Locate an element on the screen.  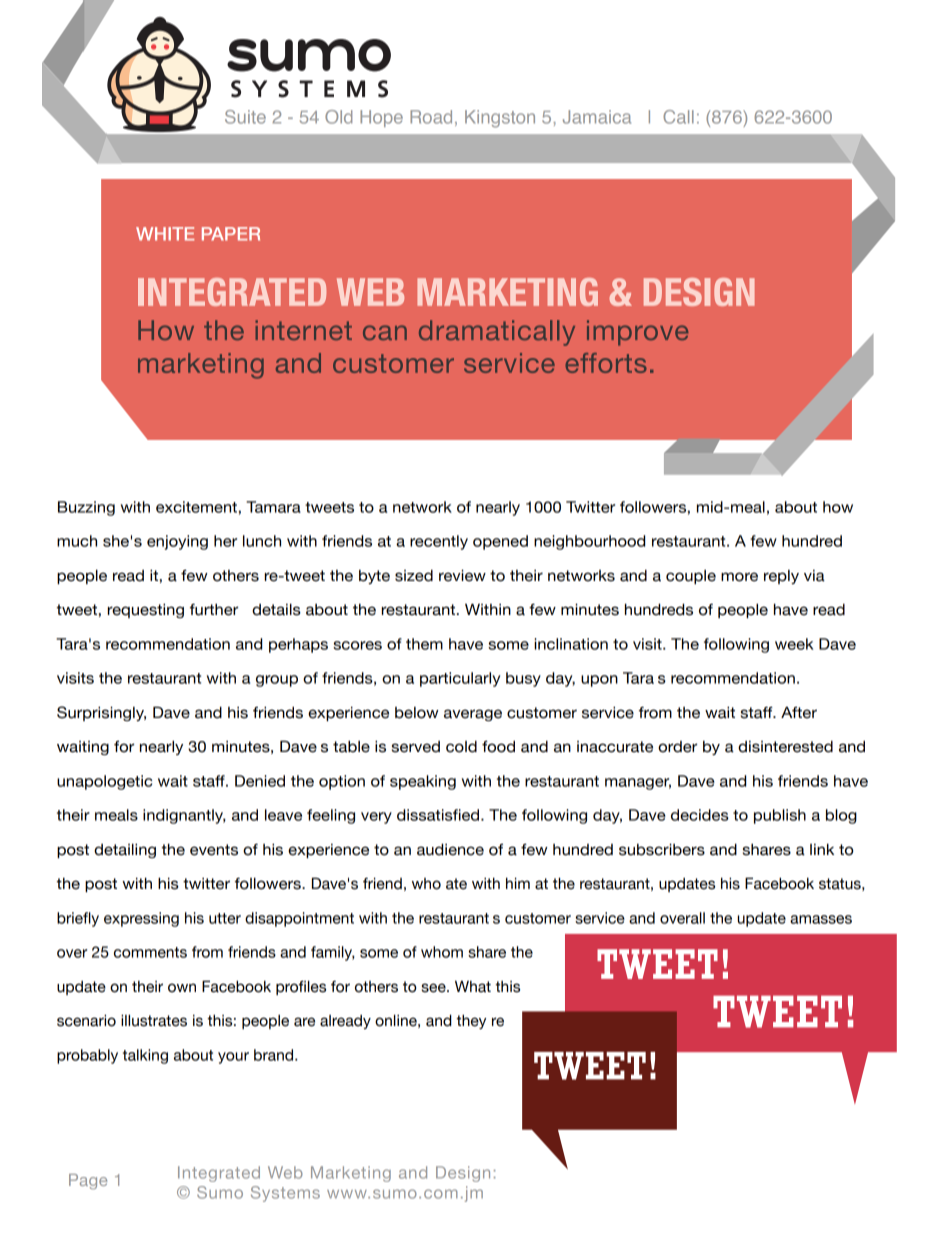
Page is located at coordinates (88, 1181).
